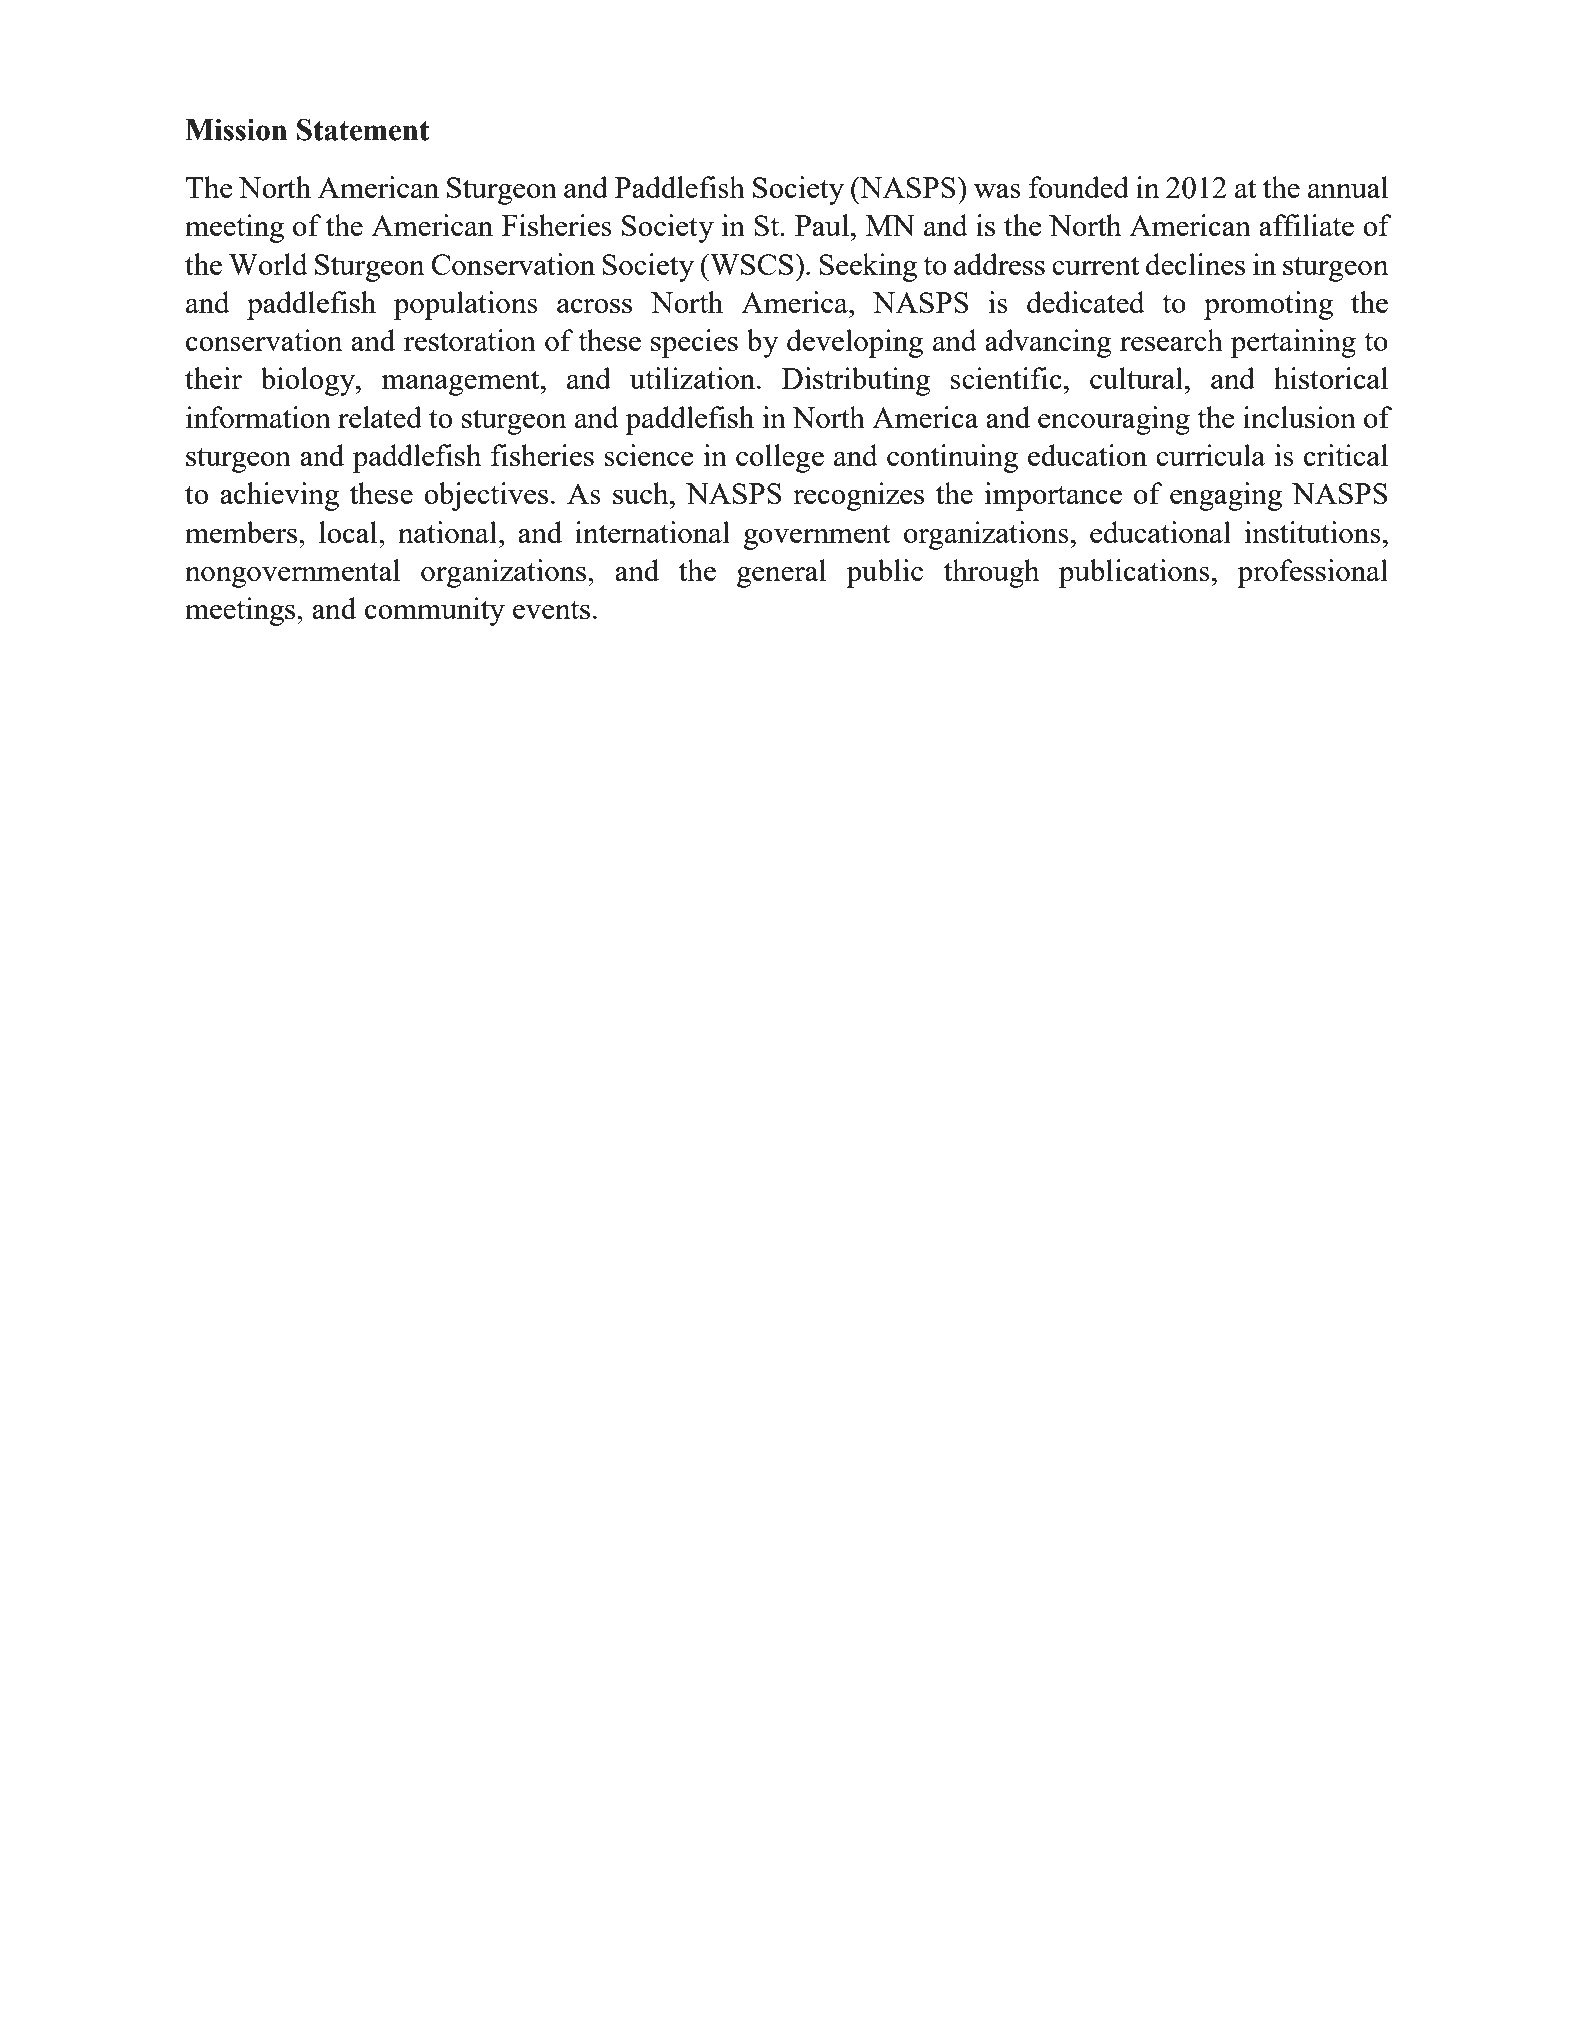 This screenshot has height=2036, width=1574. What do you see at coordinates (1079, 187) in the screenshot?
I see `founded` at bounding box center [1079, 187].
